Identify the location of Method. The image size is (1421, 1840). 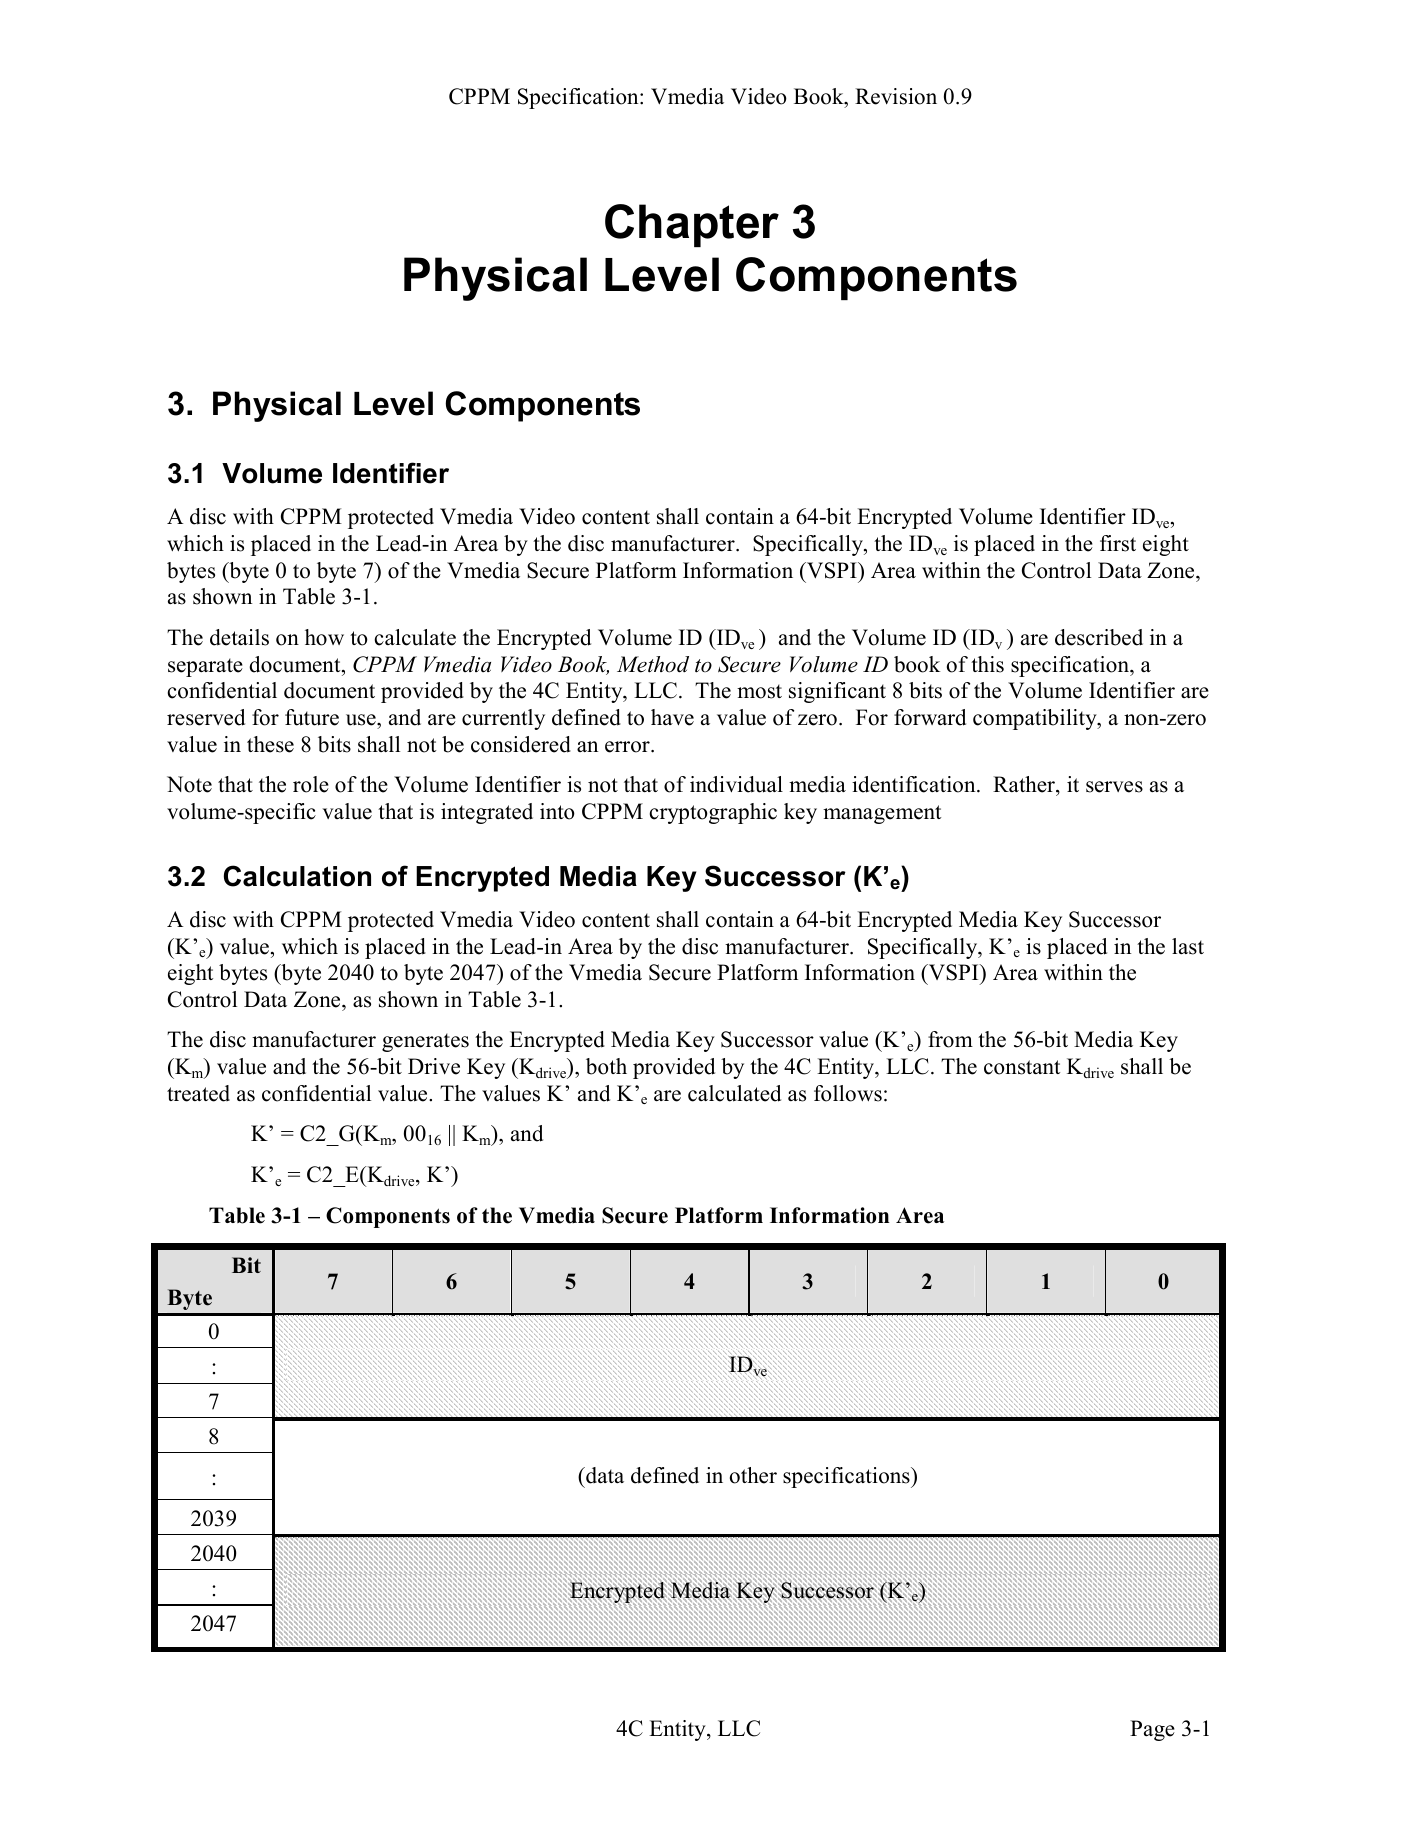
(653, 664).
